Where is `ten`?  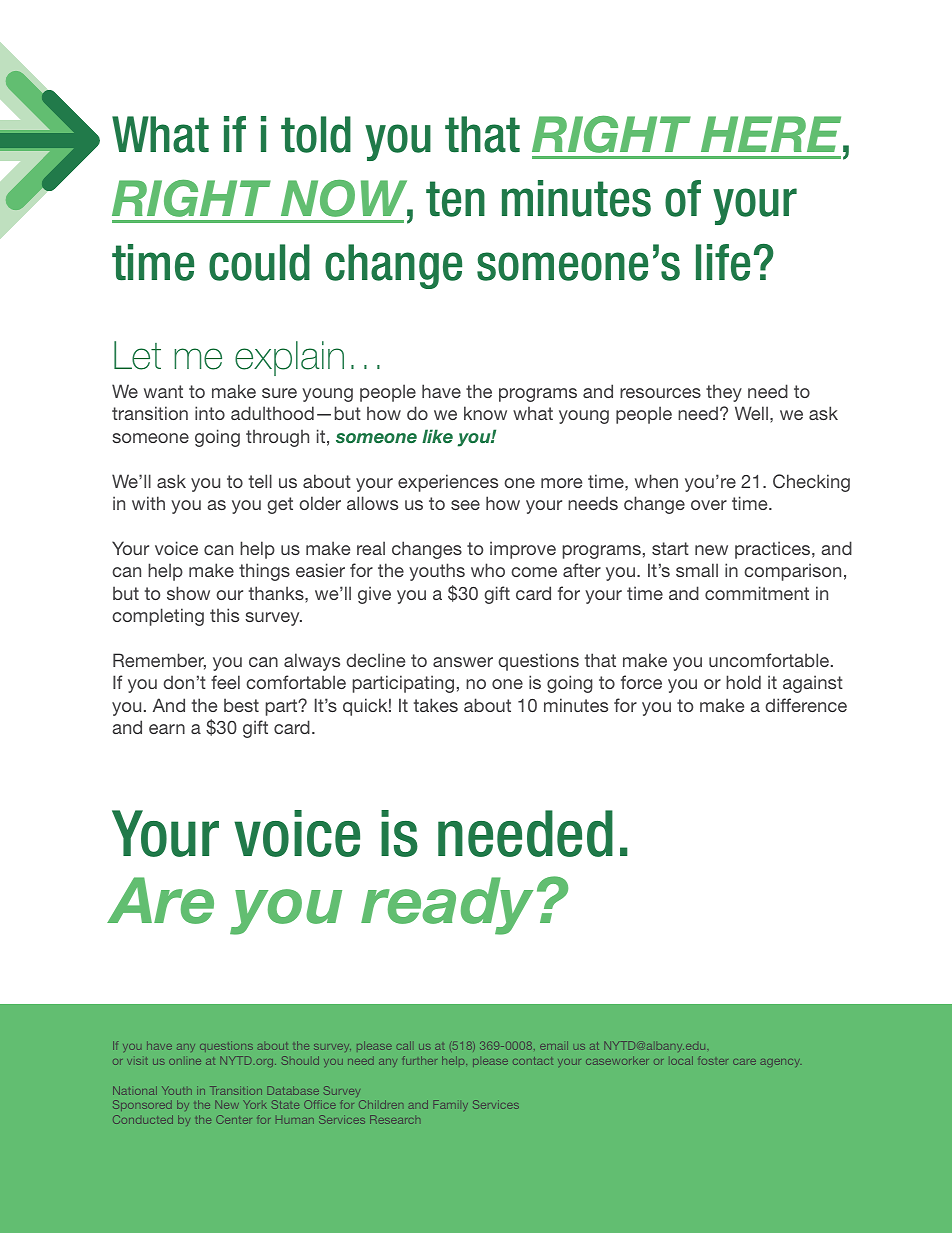
ten is located at coordinates (455, 199).
